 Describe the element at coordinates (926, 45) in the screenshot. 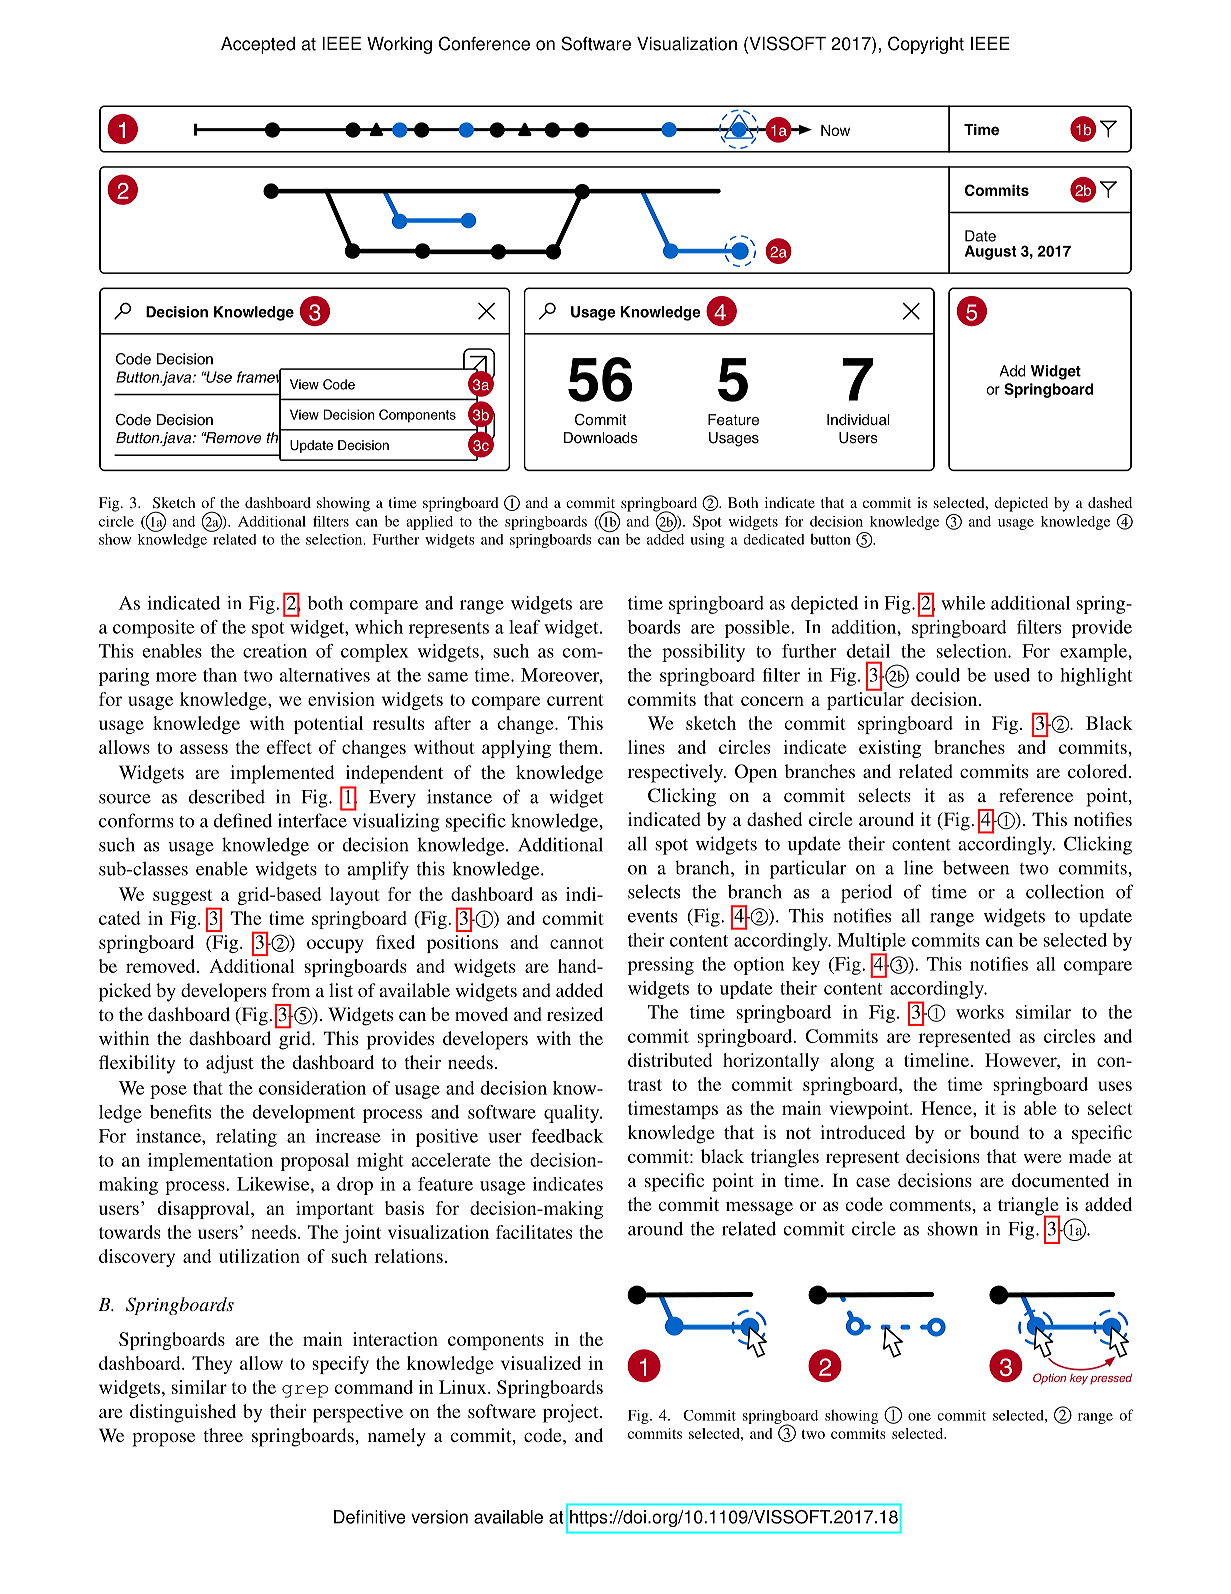

I see `Copyright` at that location.
